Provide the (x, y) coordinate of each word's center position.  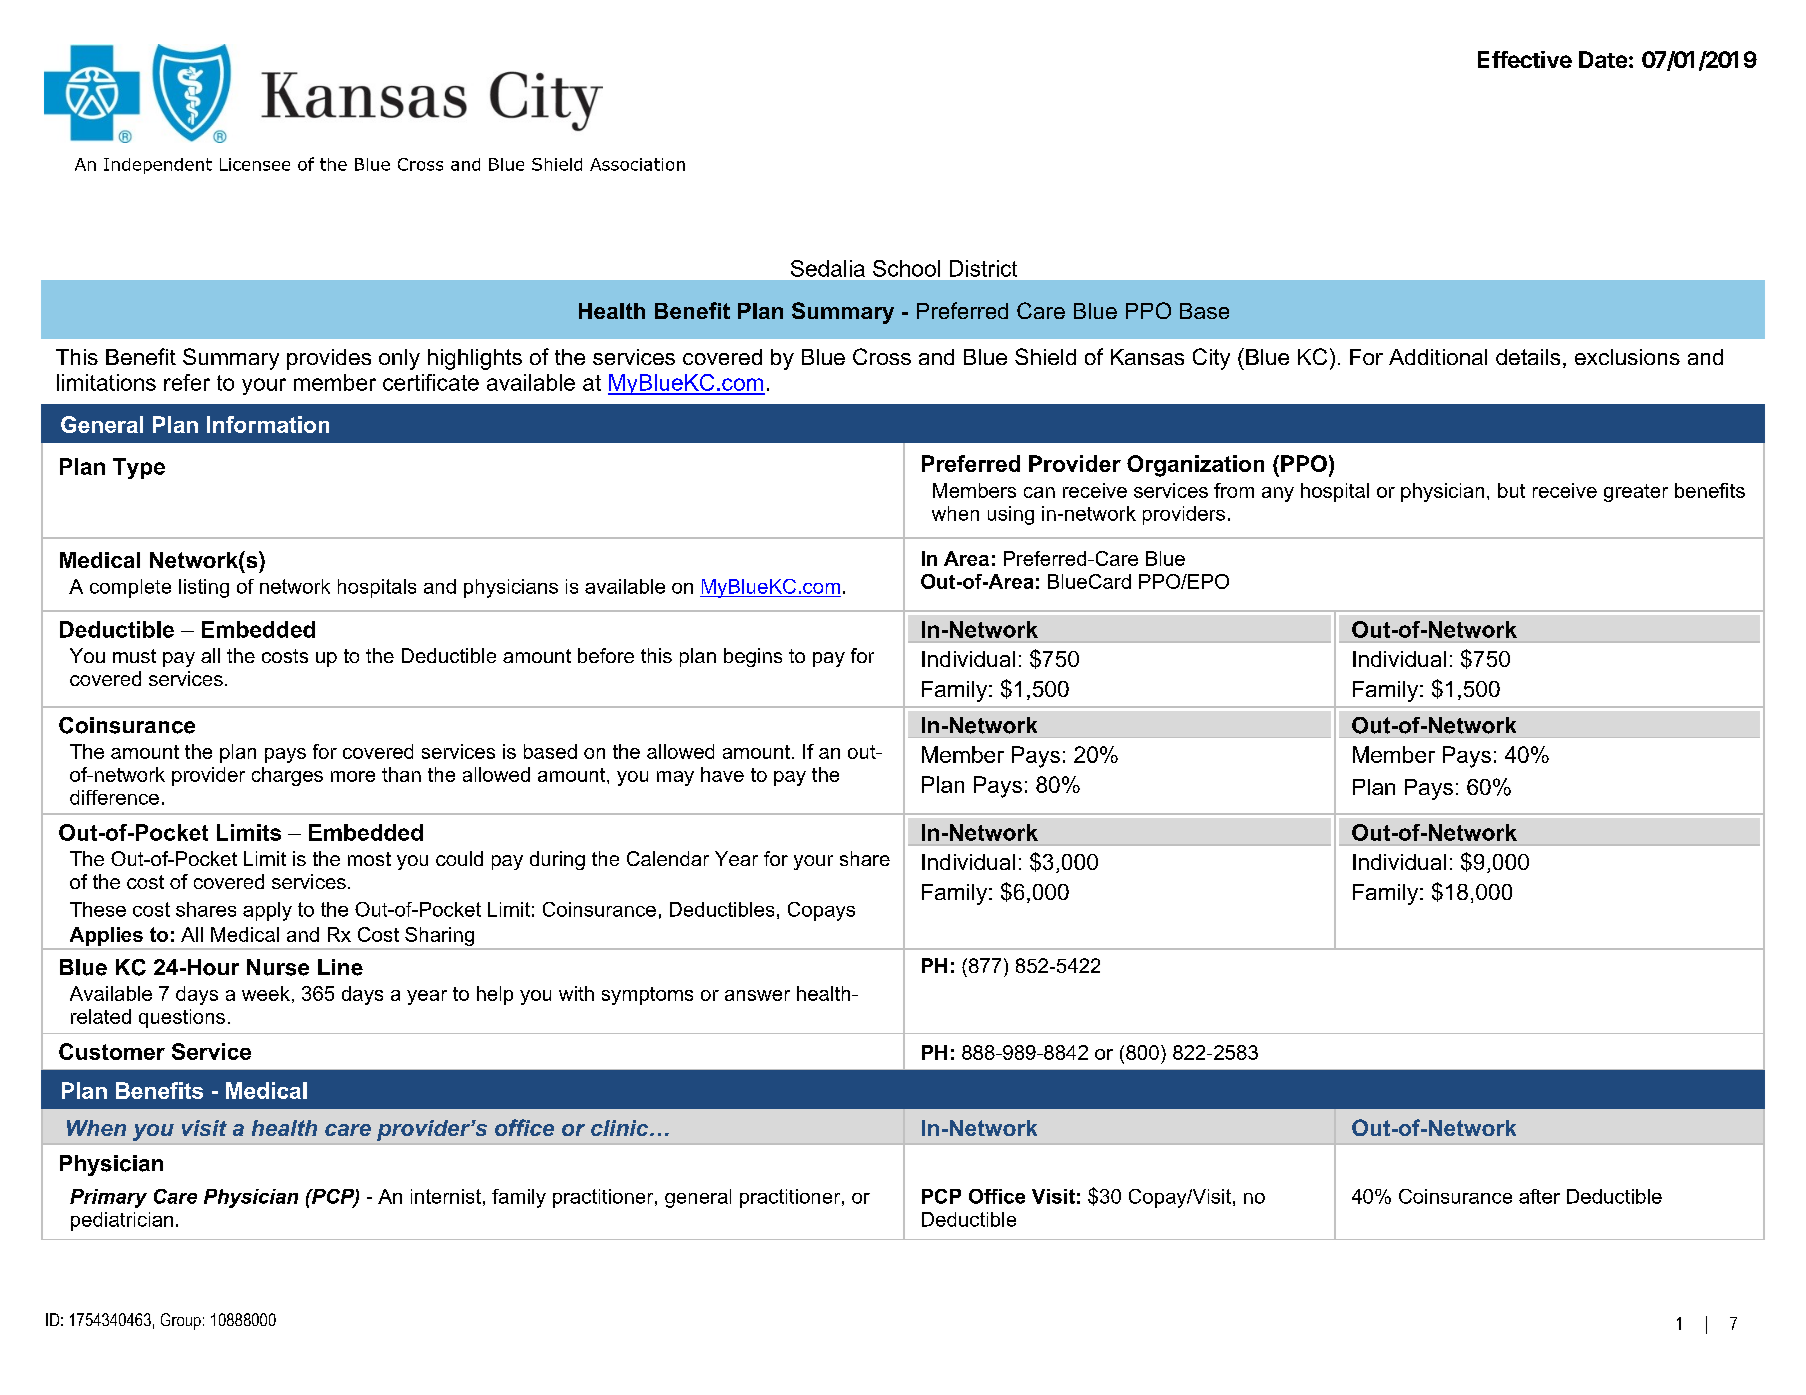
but (1511, 490)
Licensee (255, 164)
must (134, 656)
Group (181, 1321)
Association (637, 164)
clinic (621, 1128)
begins (753, 657)
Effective (1525, 59)
